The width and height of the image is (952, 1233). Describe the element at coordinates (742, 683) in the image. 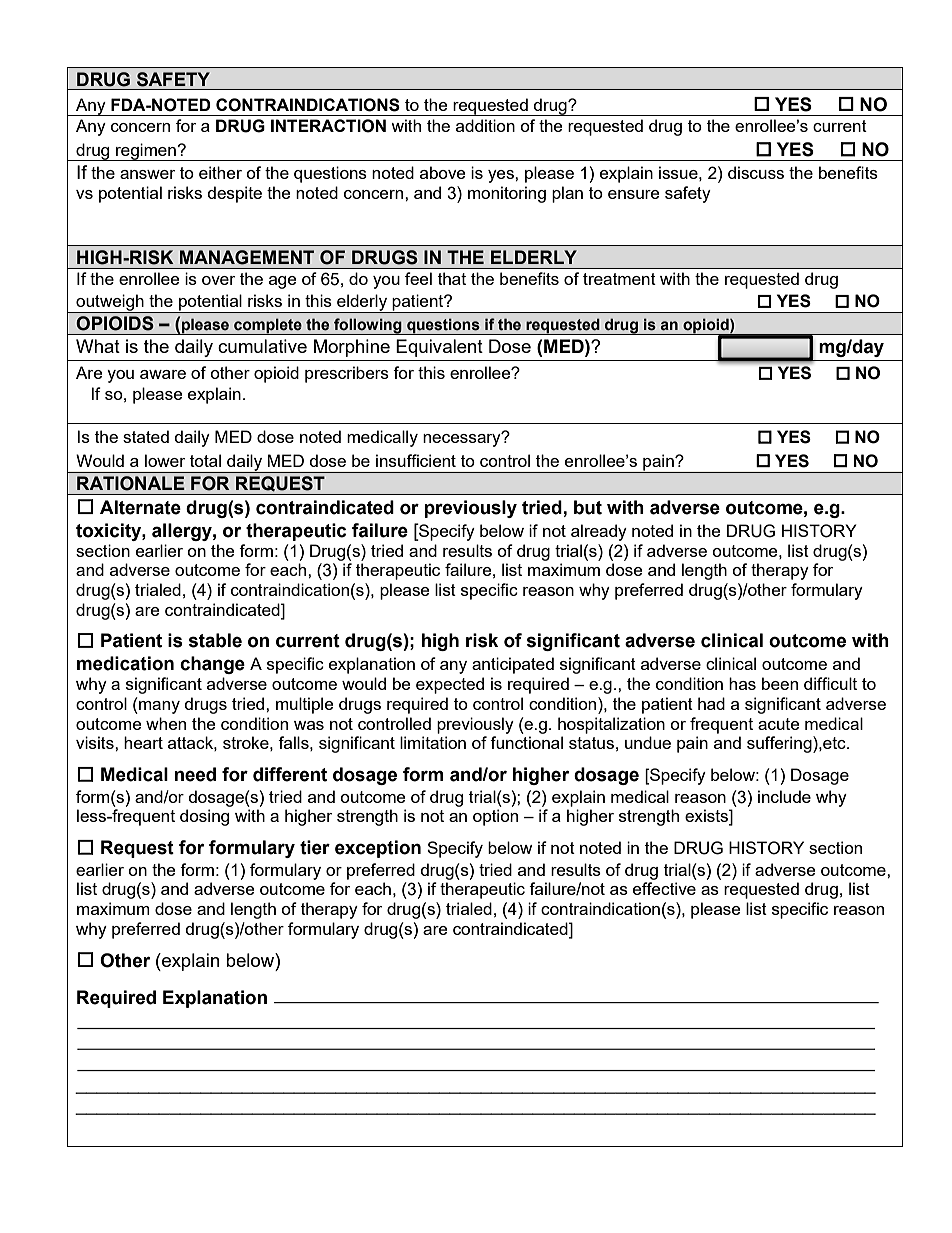

I see `has` at that location.
